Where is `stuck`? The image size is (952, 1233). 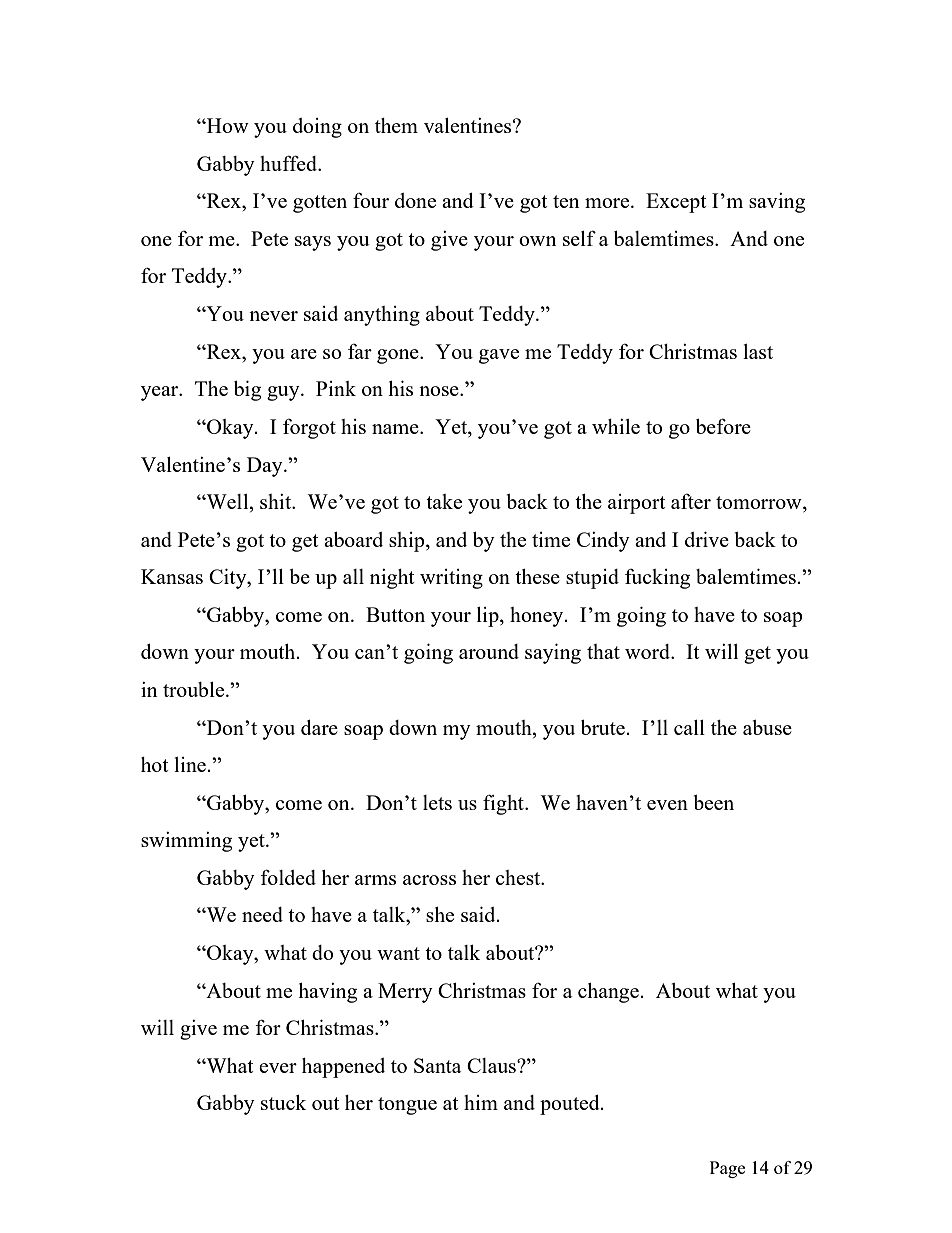 stuck is located at coordinates (283, 1102).
